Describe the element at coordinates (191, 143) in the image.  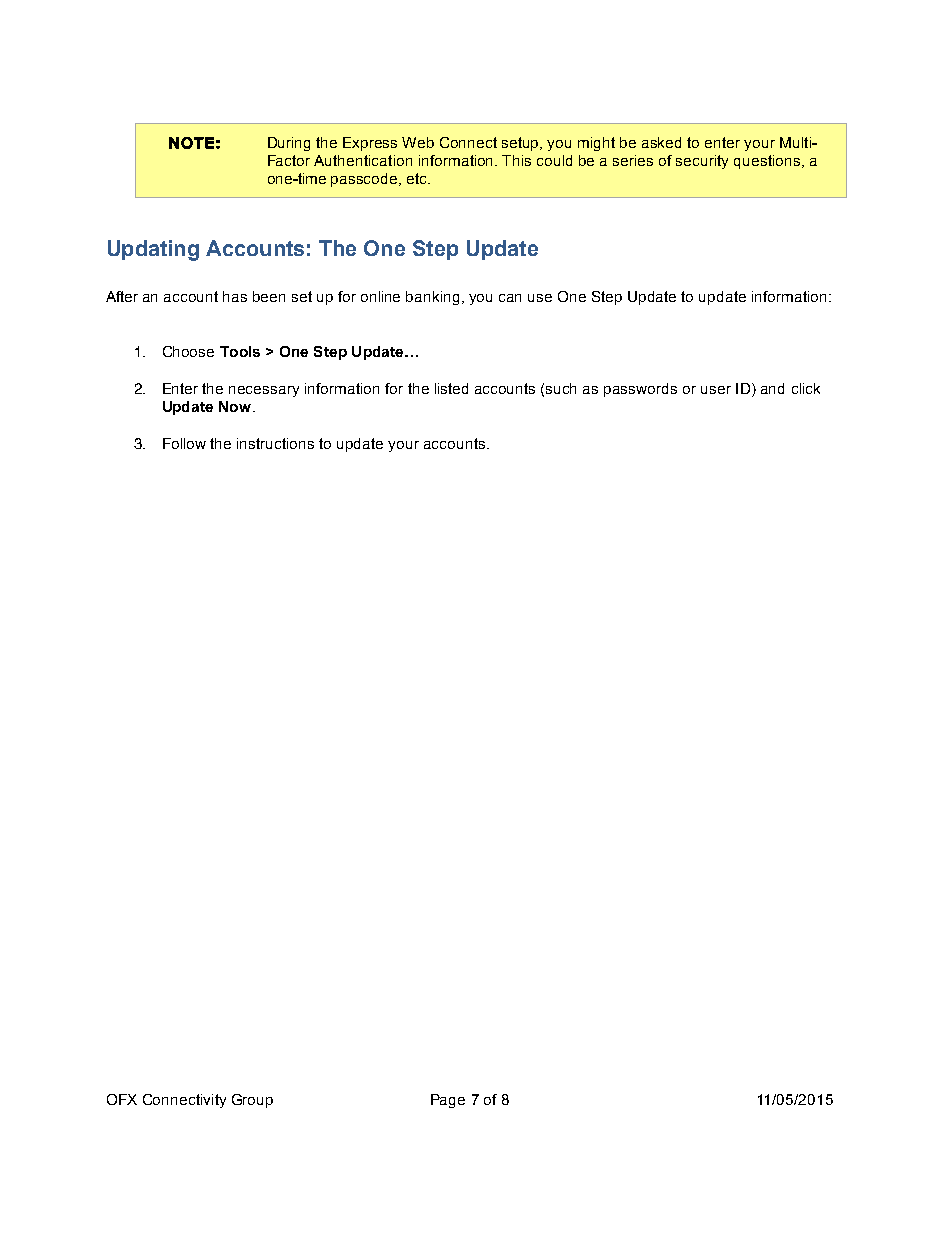
I see `NOTE` at that location.
